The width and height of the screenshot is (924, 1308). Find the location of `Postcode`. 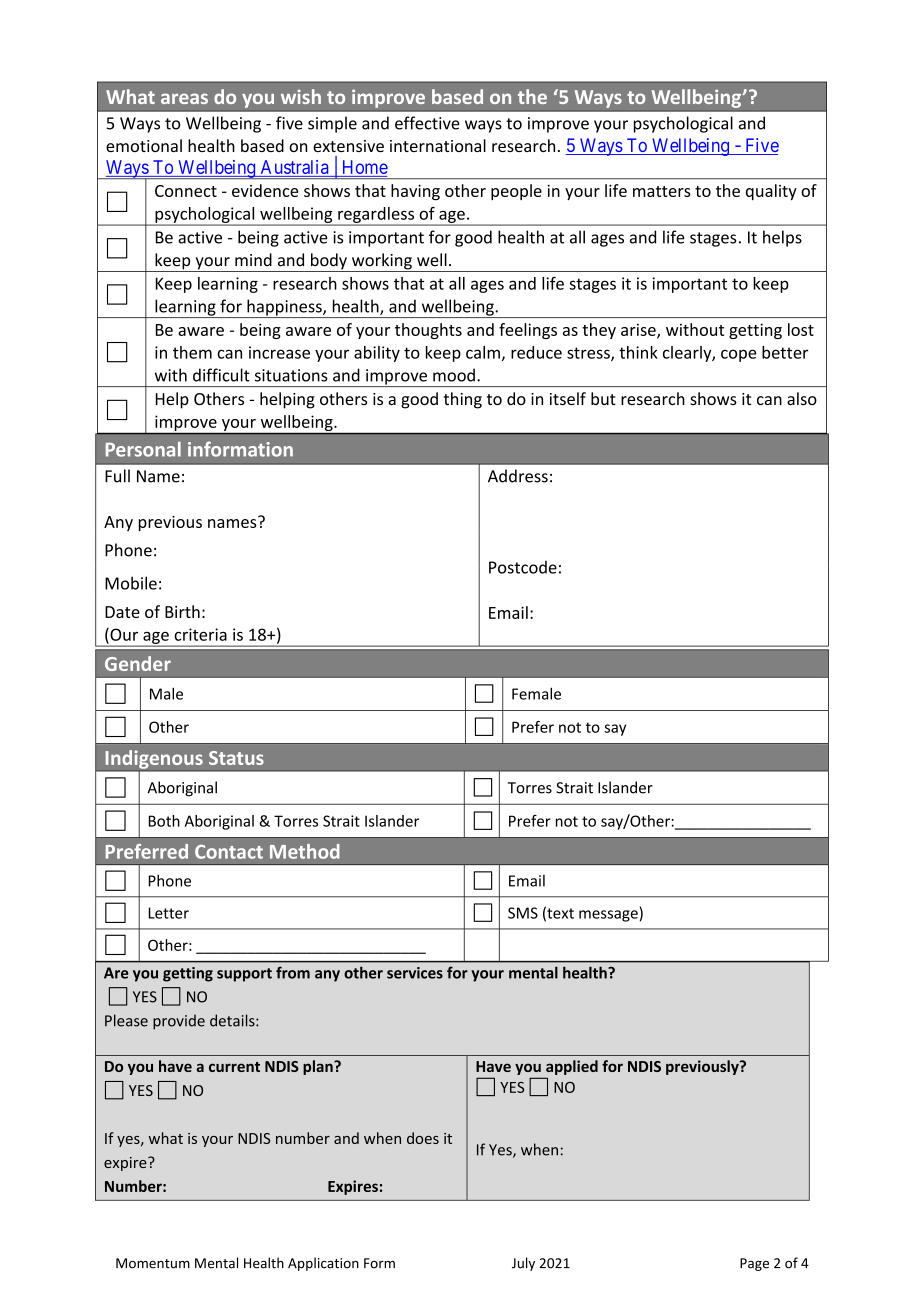

Postcode is located at coordinates (523, 567).
